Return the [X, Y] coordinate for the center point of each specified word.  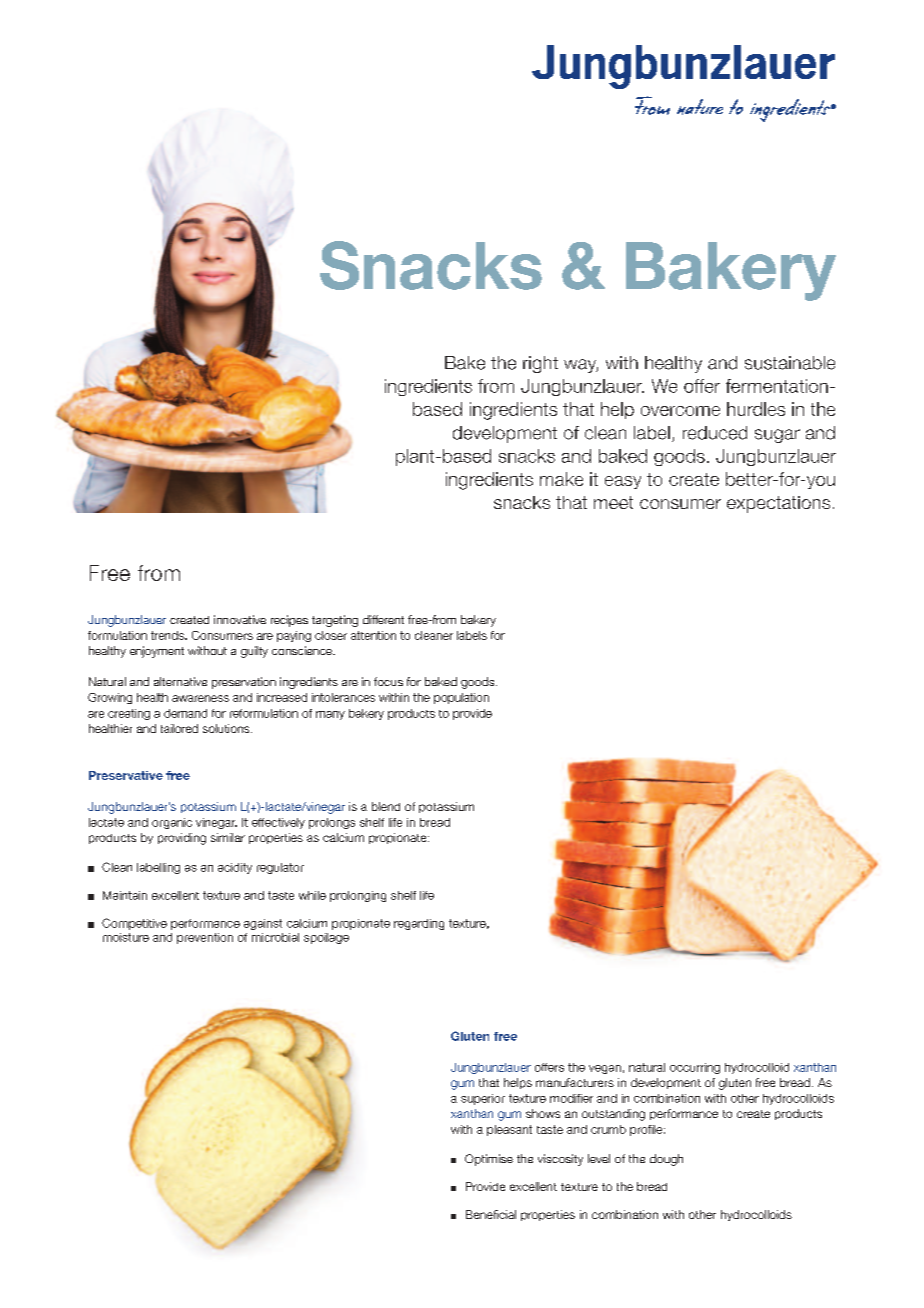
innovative [240, 619]
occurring [695, 1068]
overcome [680, 411]
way [581, 366]
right [540, 364]
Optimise [489, 1160]
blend [386, 806]
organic [172, 823]
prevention [205, 938]
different [383, 619]
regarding [419, 924]
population [461, 698]
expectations [778, 504]
